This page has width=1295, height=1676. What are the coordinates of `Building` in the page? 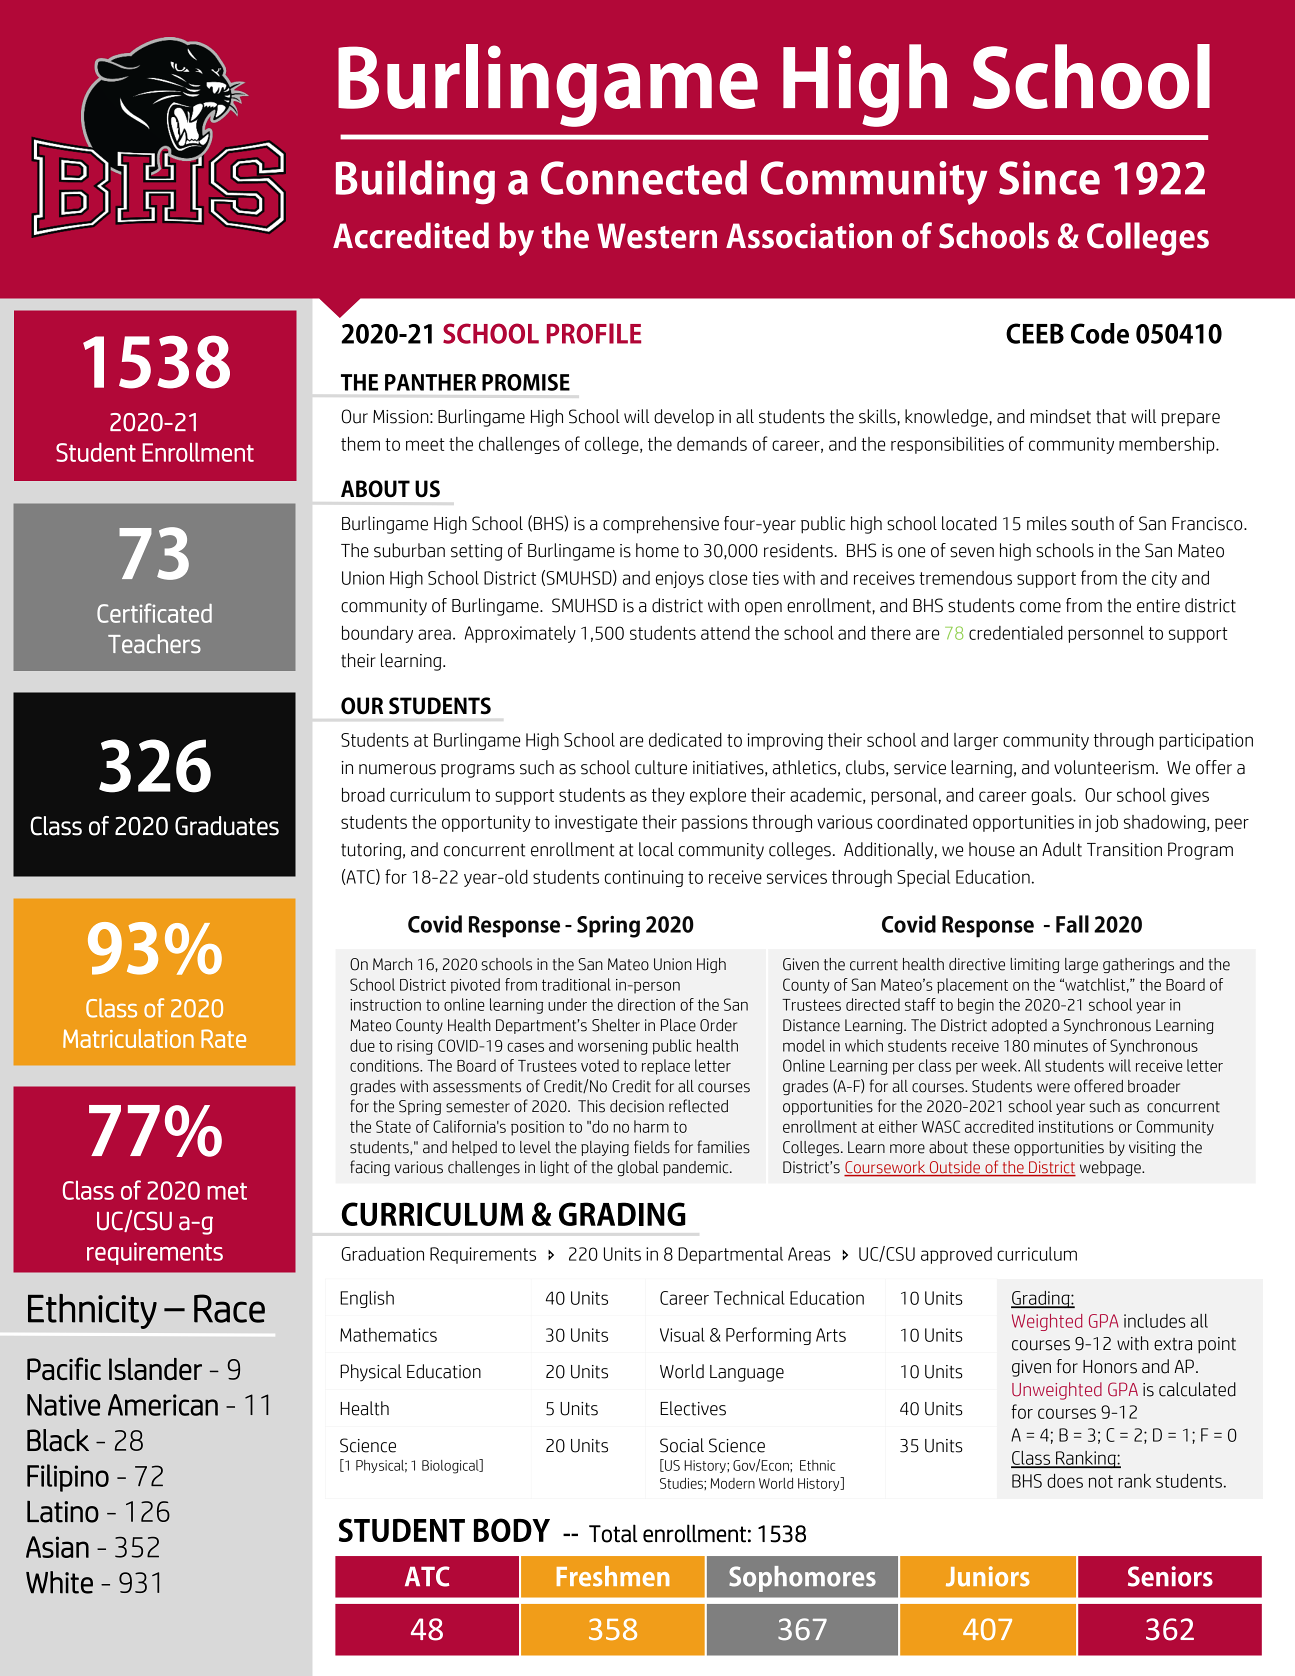 It's located at (415, 182).
